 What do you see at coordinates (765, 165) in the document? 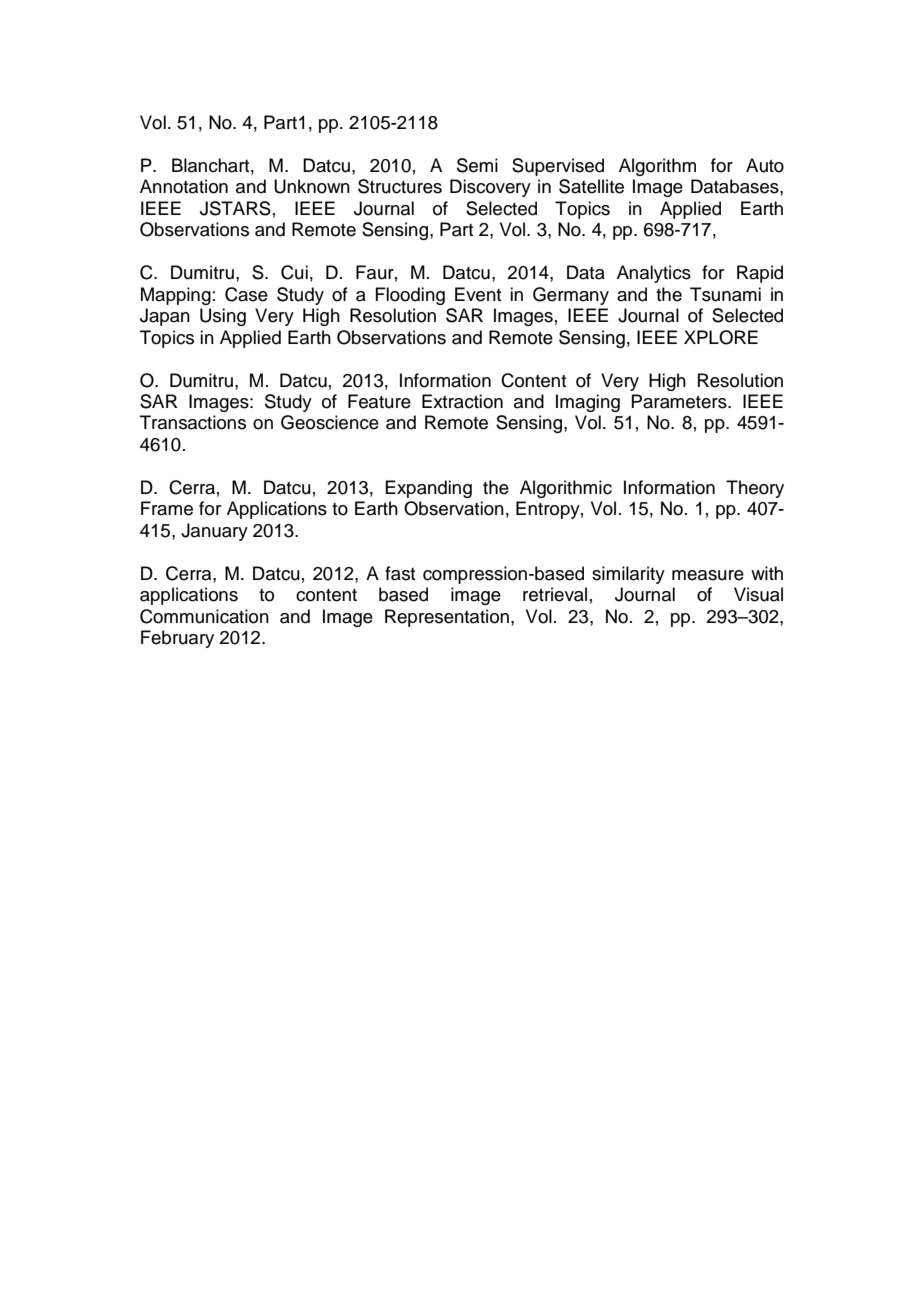
I see `Auto` at bounding box center [765, 165].
